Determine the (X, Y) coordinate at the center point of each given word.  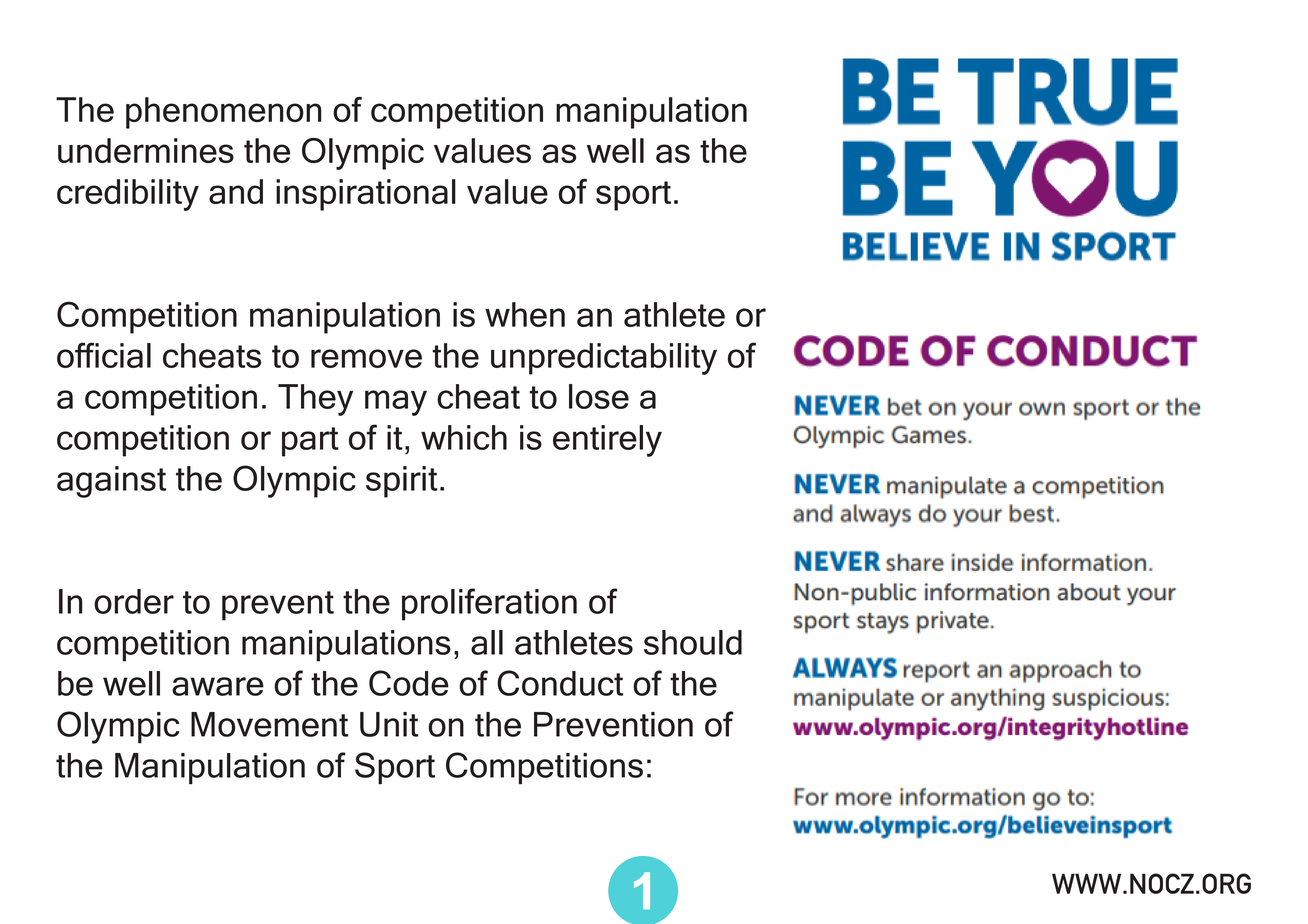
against (111, 482)
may (396, 403)
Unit (389, 724)
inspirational (366, 195)
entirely (607, 441)
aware (218, 686)
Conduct (560, 683)
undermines (146, 150)
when (525, 314)
